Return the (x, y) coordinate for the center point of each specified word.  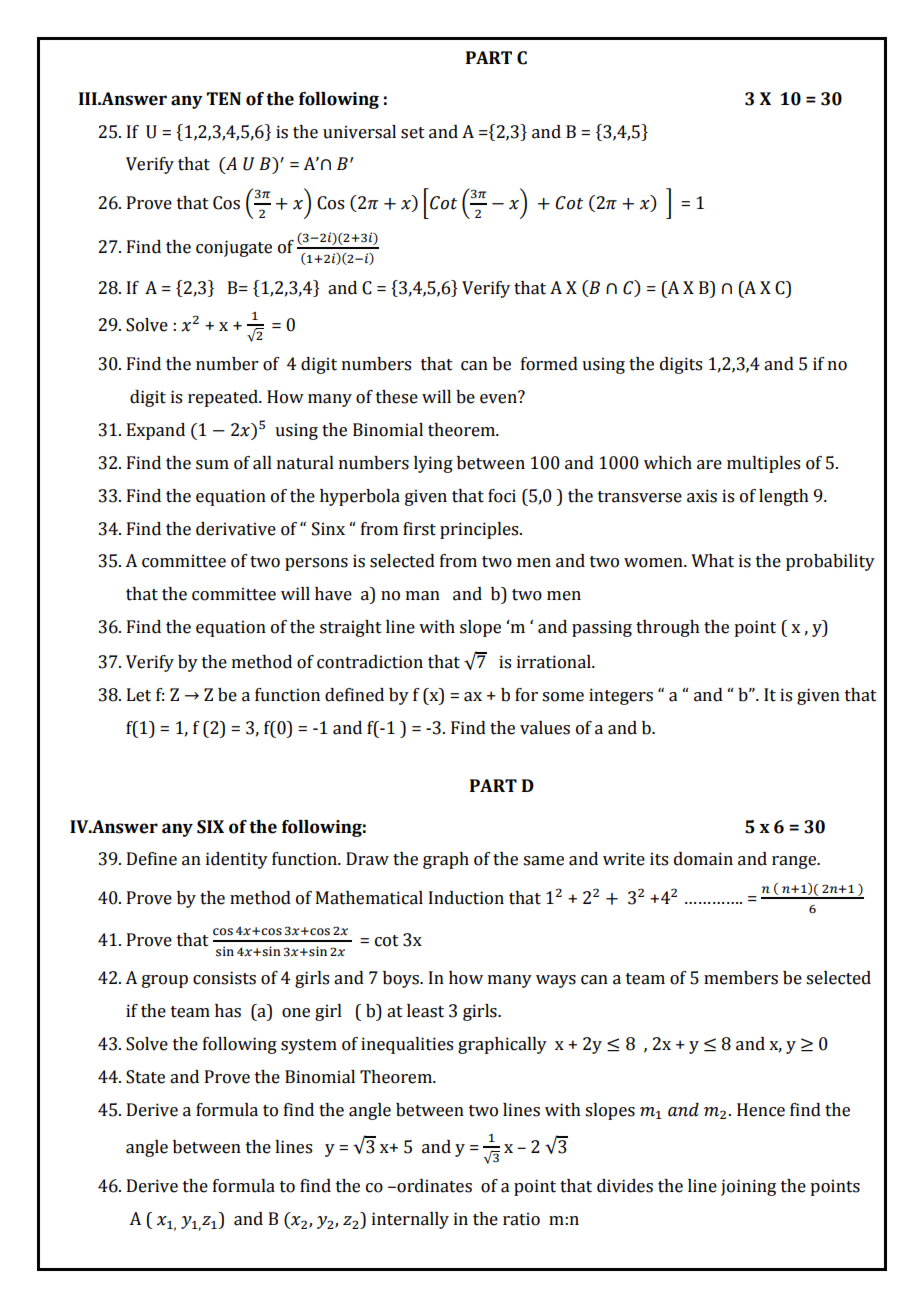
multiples (763, 464)
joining (748, 1187)
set (413, 133)
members (741, 978)
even (499, 398)
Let (139, 695)
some (563, 697)
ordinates (433, 1186)
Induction (466, 898)
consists (224, 978)
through (668, 628)
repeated (224, 398)
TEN (224, 98)
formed (549, 364)
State (145, 1077)
